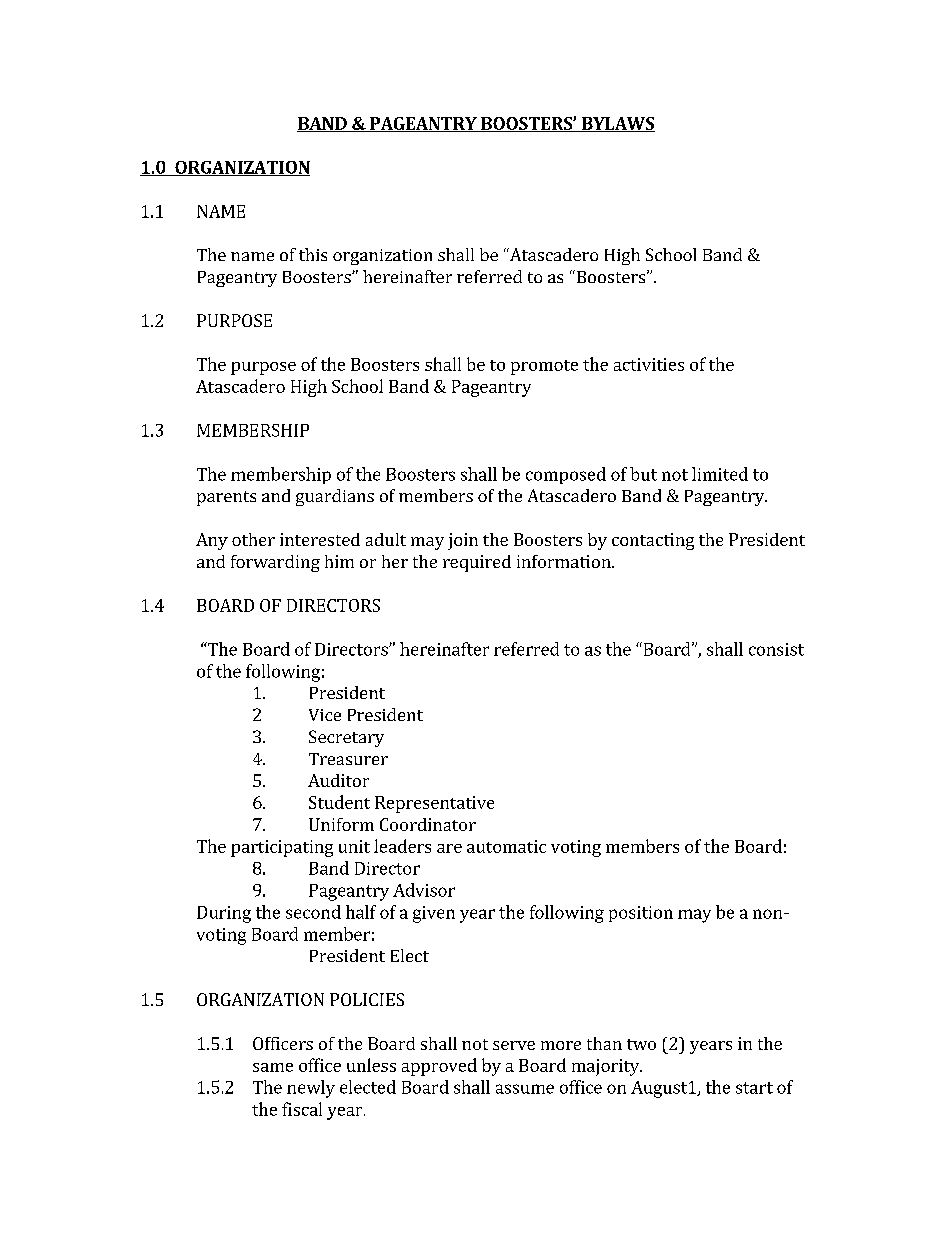 This page has height=1233, width=952. What do you see at coordinates (434, 804) in the page?
I see `Representative` at bounding box center [434, 804].
